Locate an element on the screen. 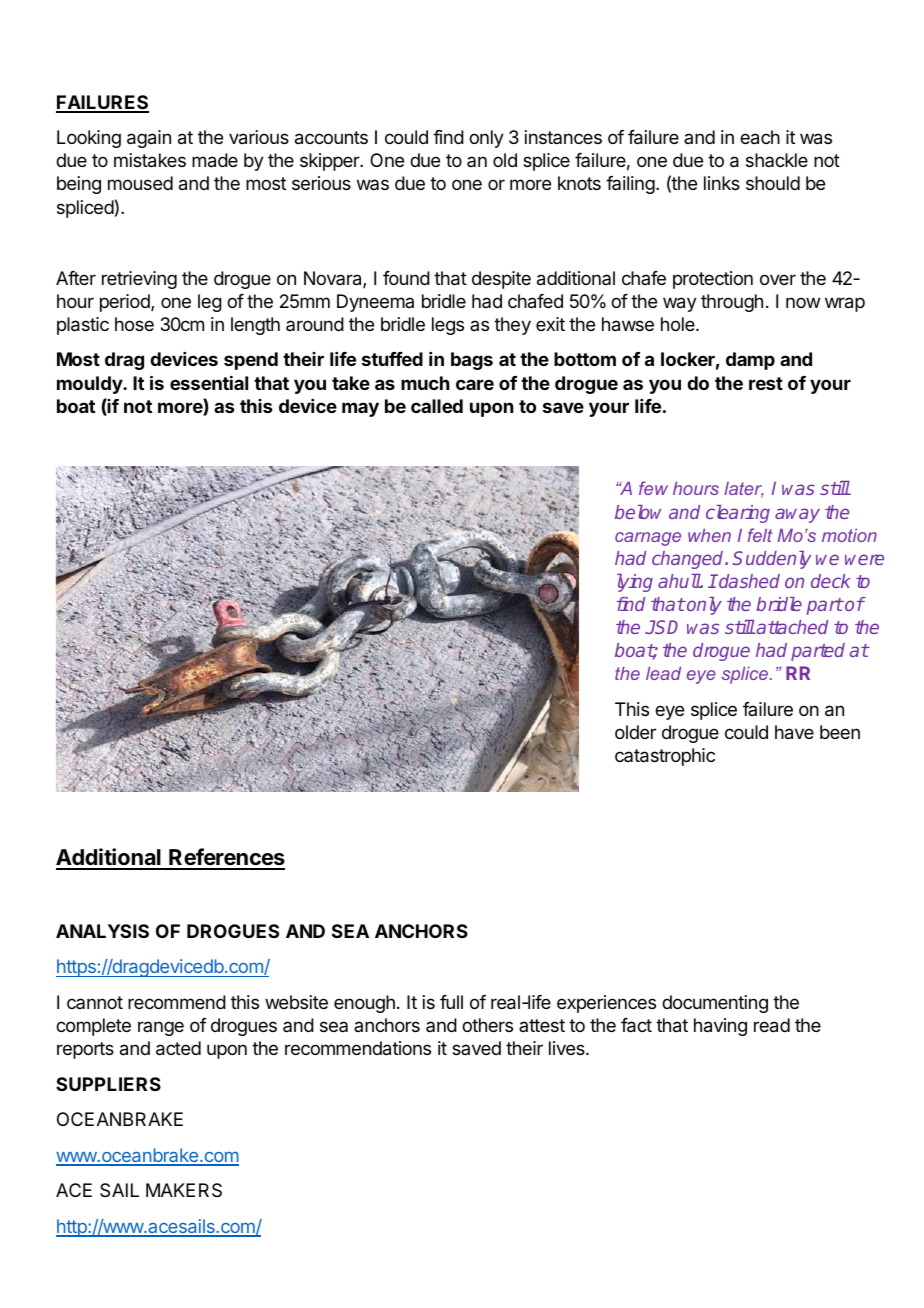 The height and width of the screenshot is (1308, 924). older is located at coordinates (635, 732).
